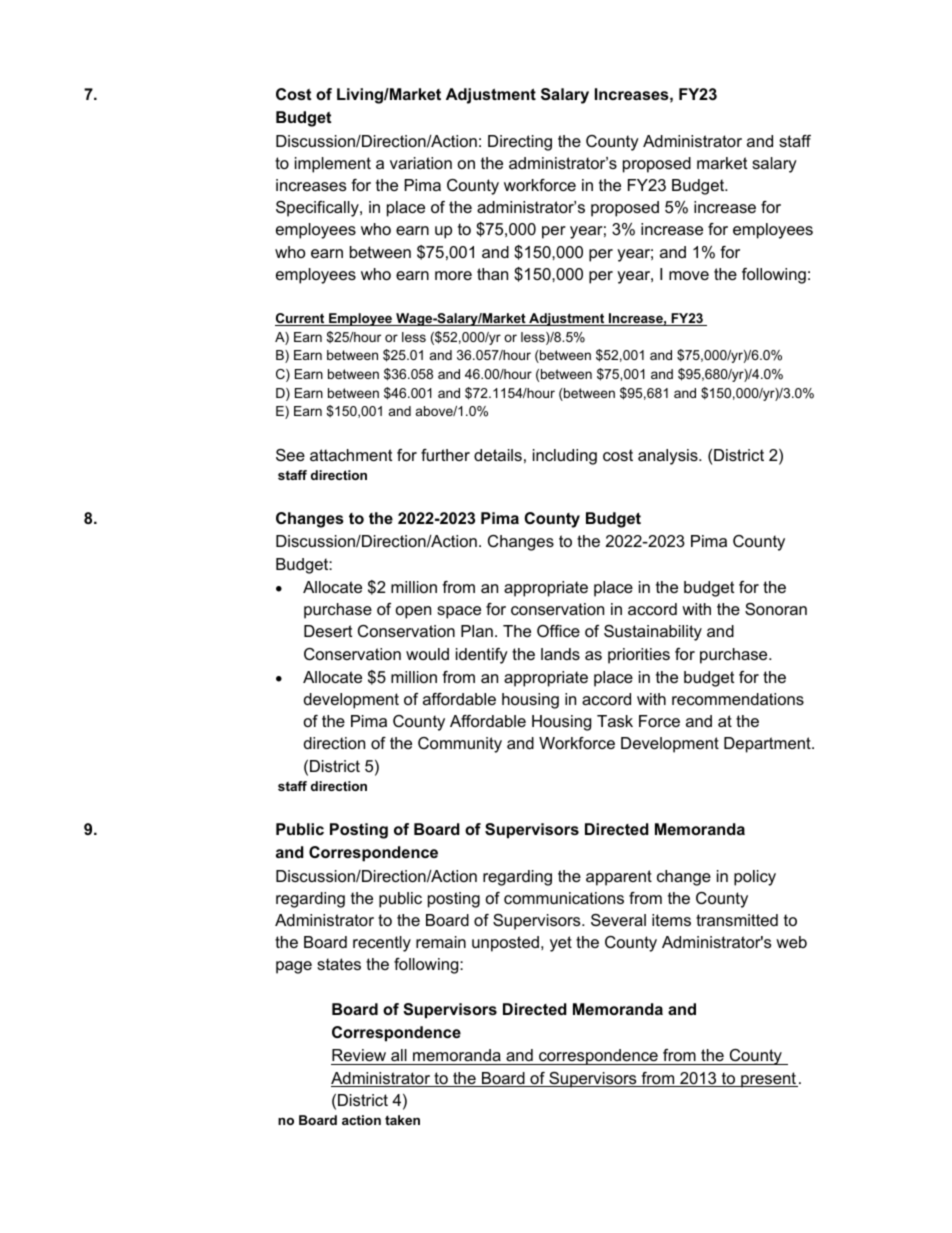  What do you see at coordinates (737, 920) in the image?
I see `transmitted` at bounding box center [737, 920].
